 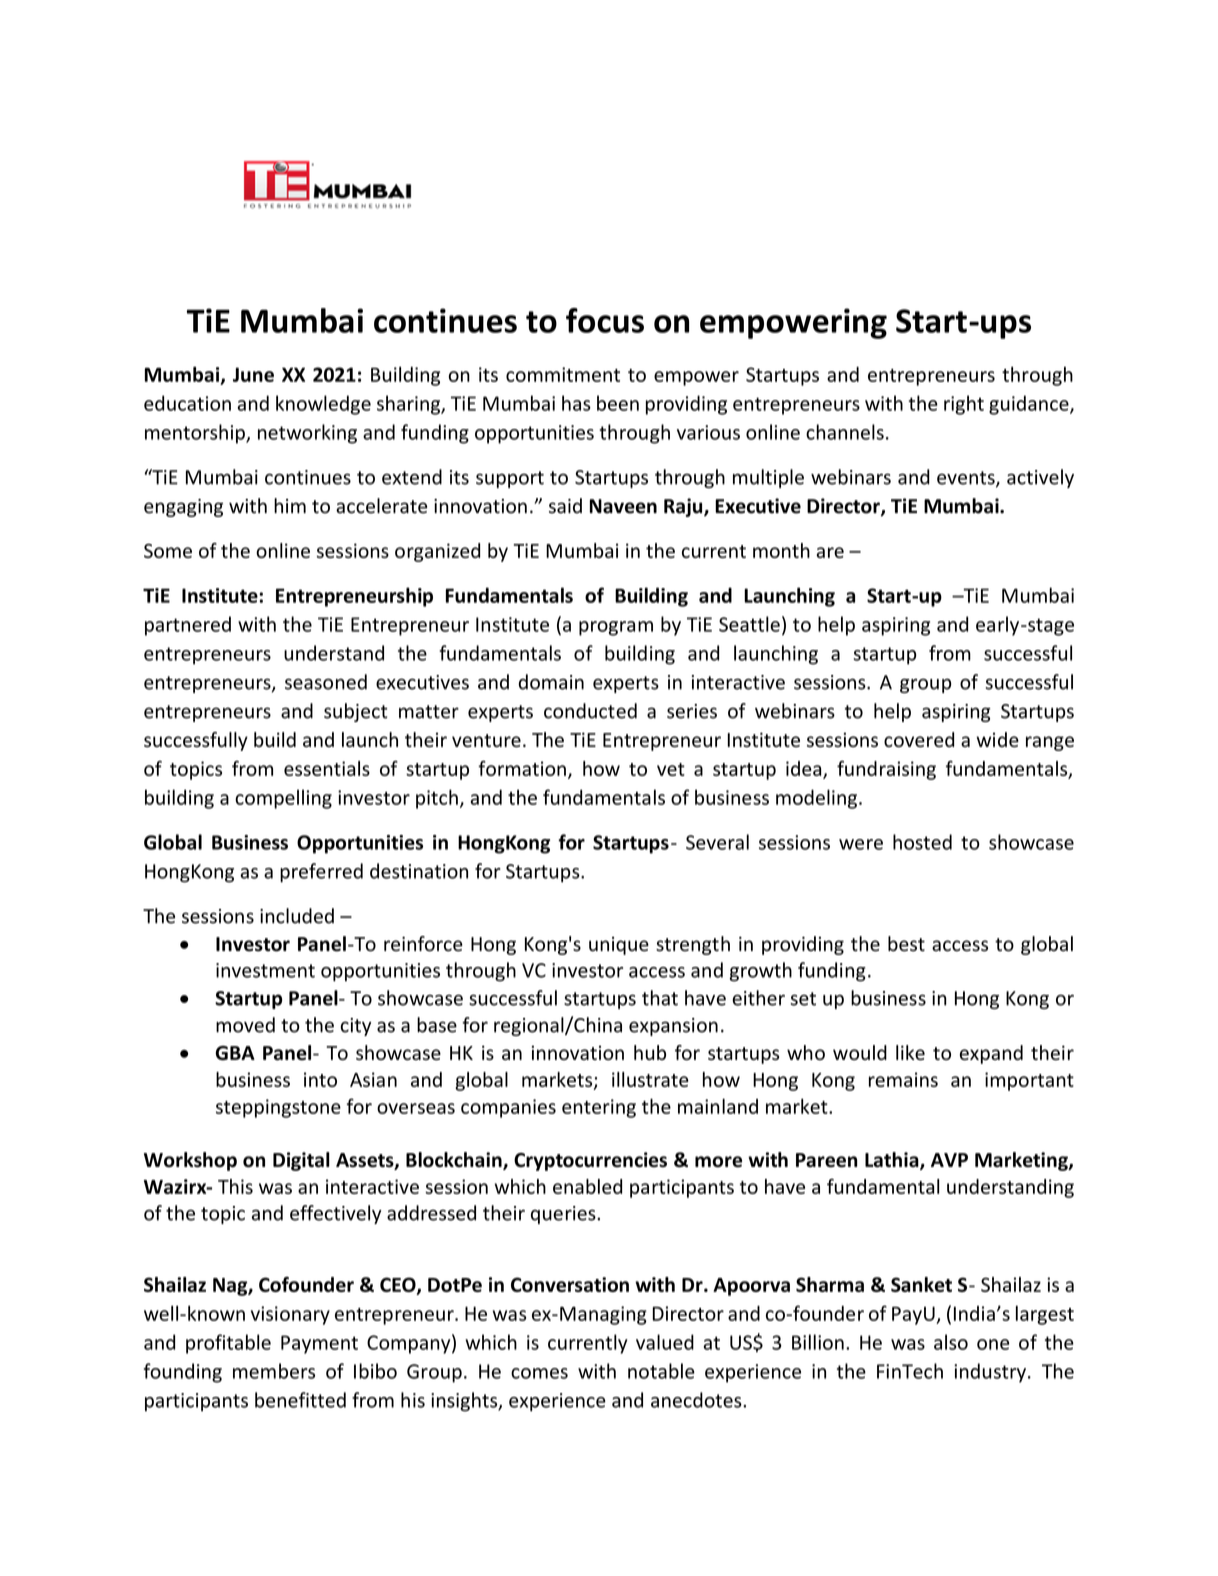 I want to click on covered, so click(x=919, y=739).
